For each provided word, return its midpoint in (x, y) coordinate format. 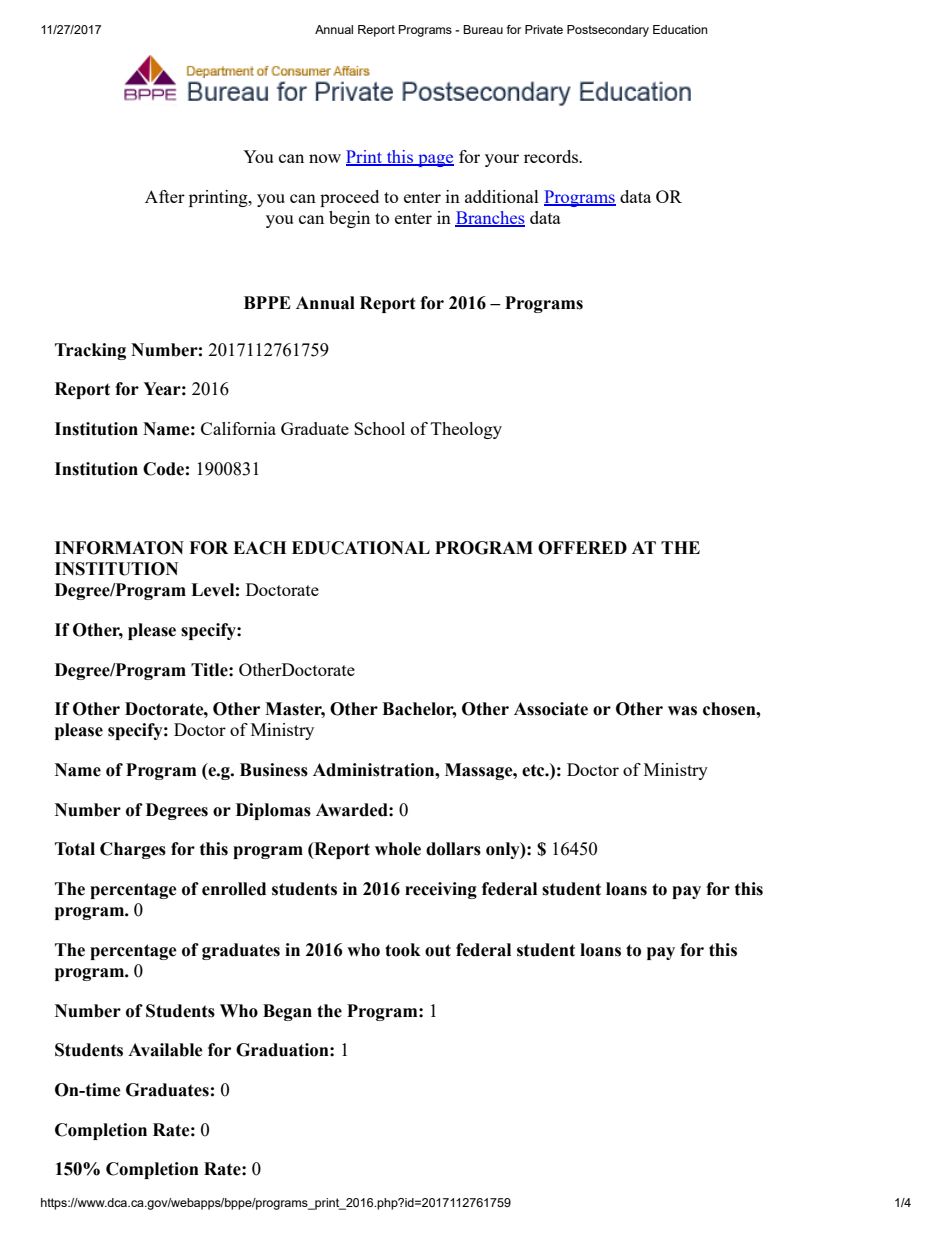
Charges (133, 850)
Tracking (90, 351)
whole (398, 849)
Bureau (483, 29)
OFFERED (582, 548)
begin (349, 219)
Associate (551, 709)
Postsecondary (608, 31)
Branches (490, 219)
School (379, 428)
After (165, 196)
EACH (259, 548)
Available (165, 1050)
